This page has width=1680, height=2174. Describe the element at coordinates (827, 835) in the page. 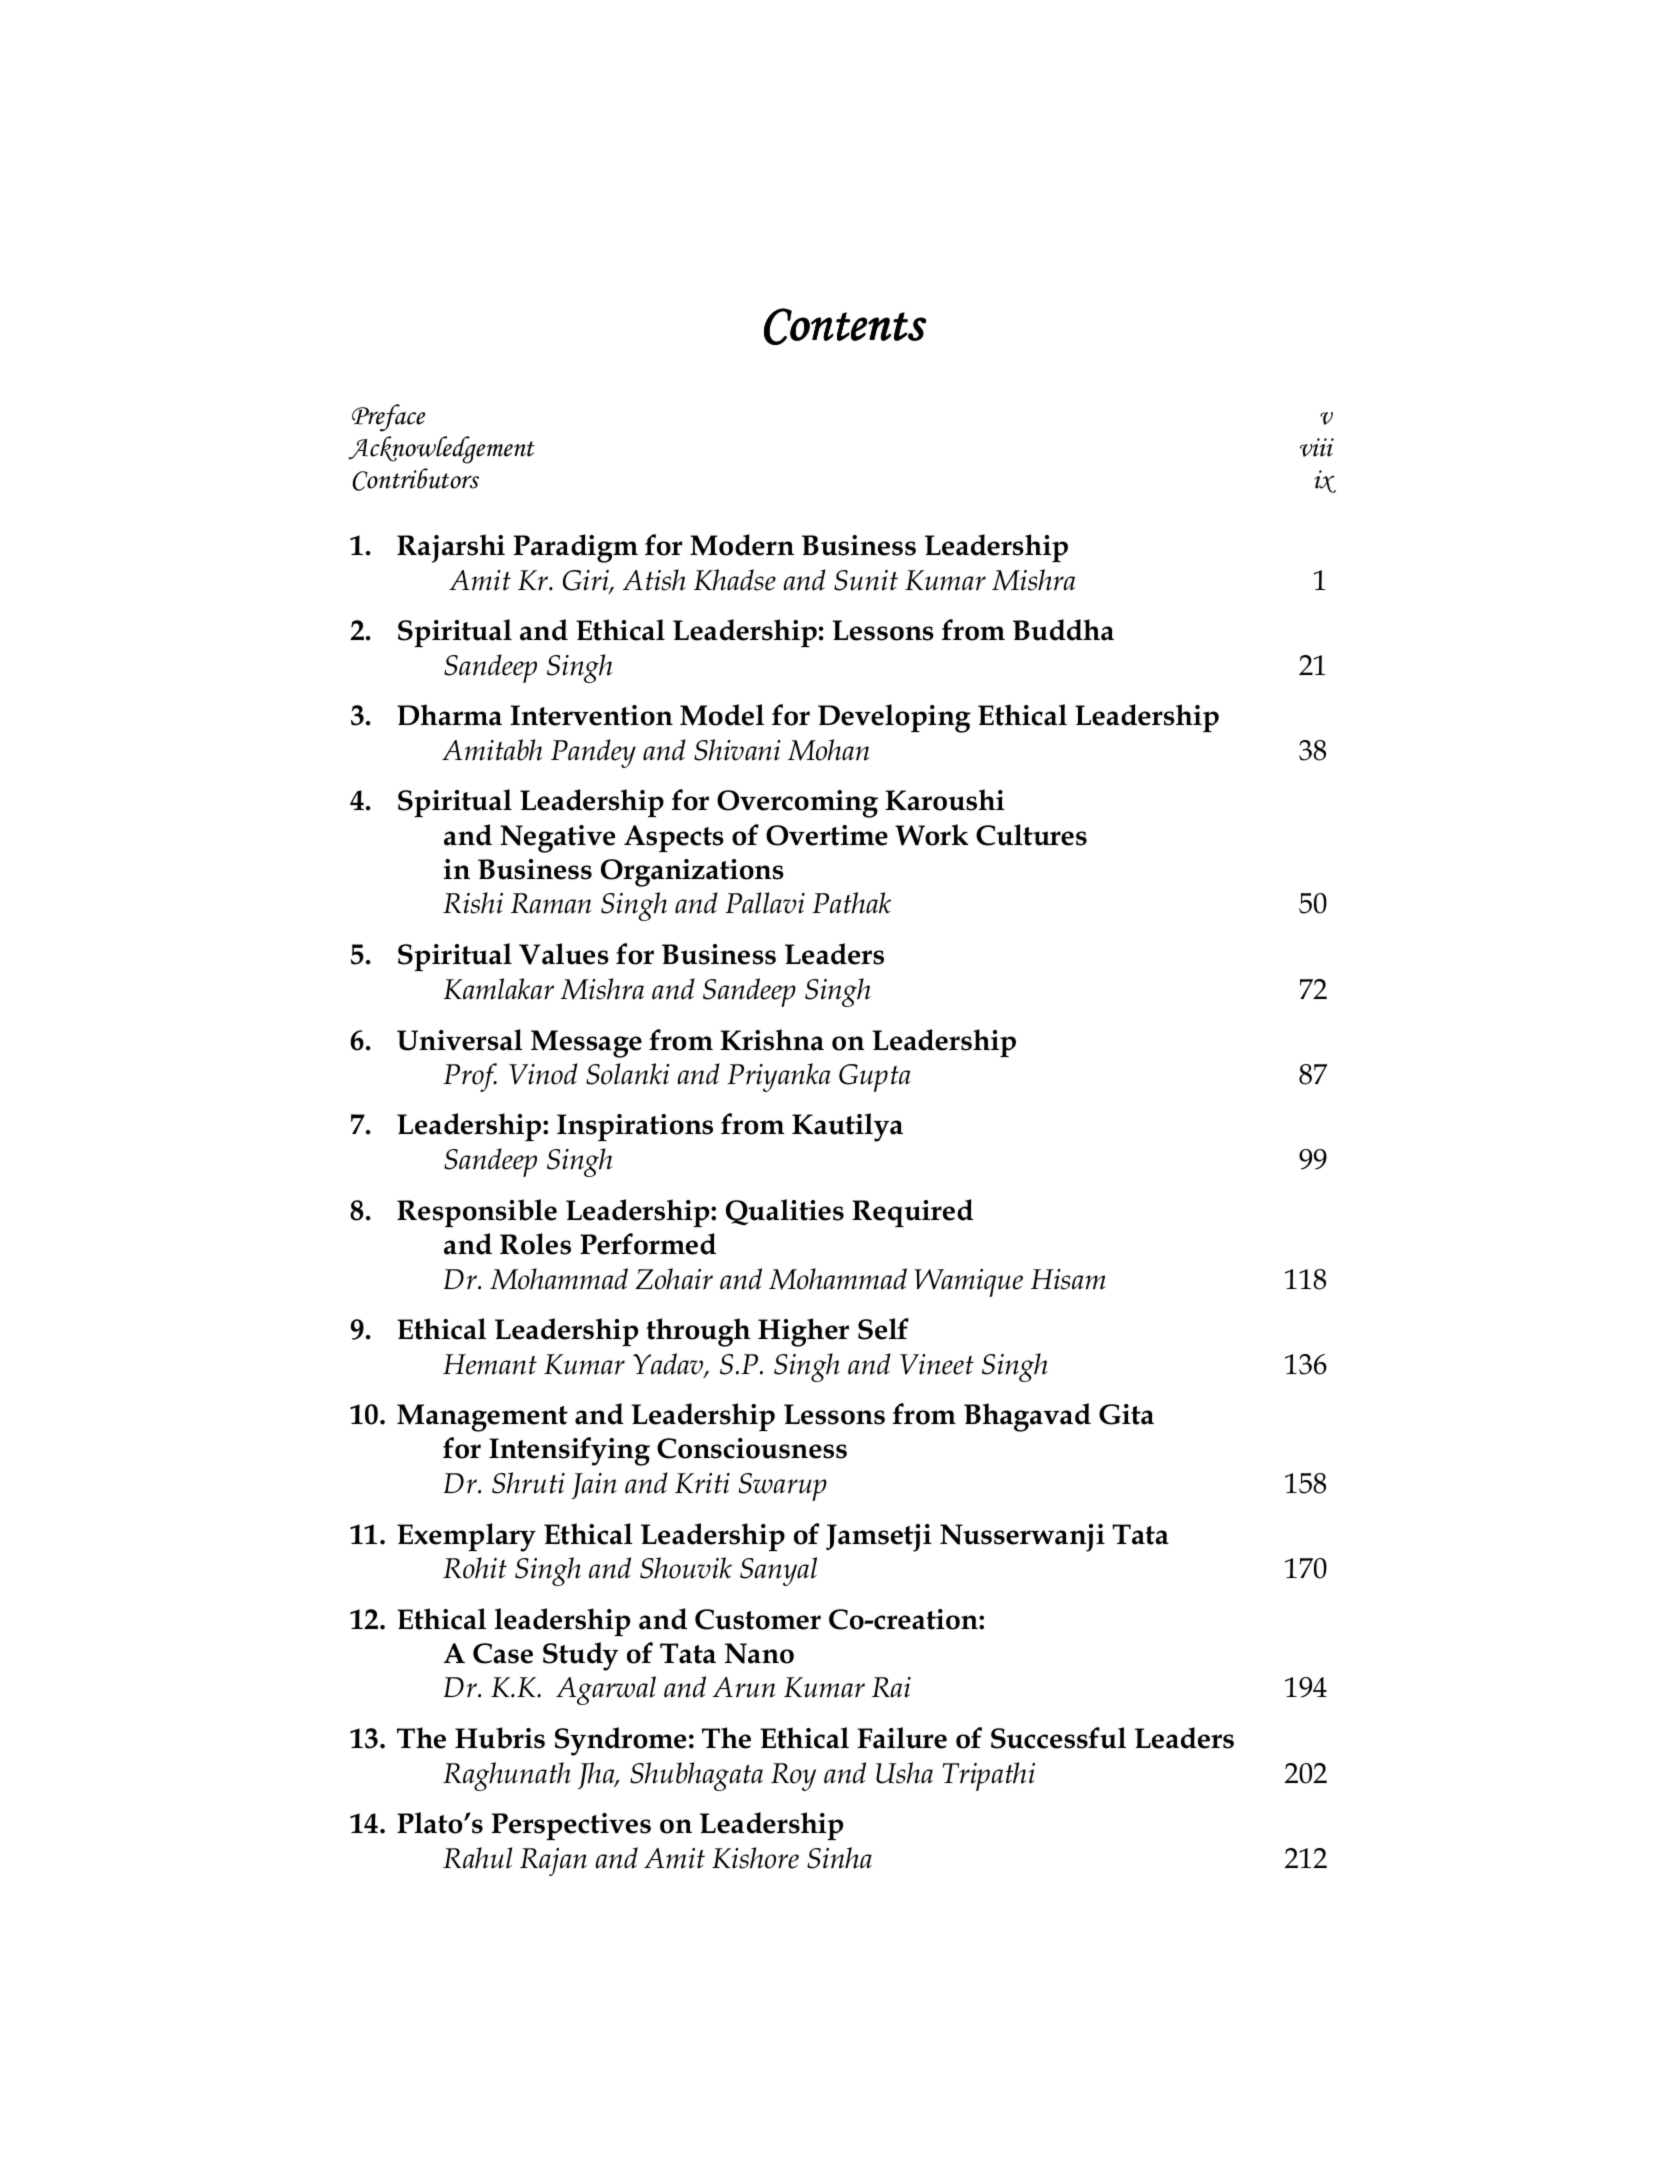

I see `Overtime` at that location.
